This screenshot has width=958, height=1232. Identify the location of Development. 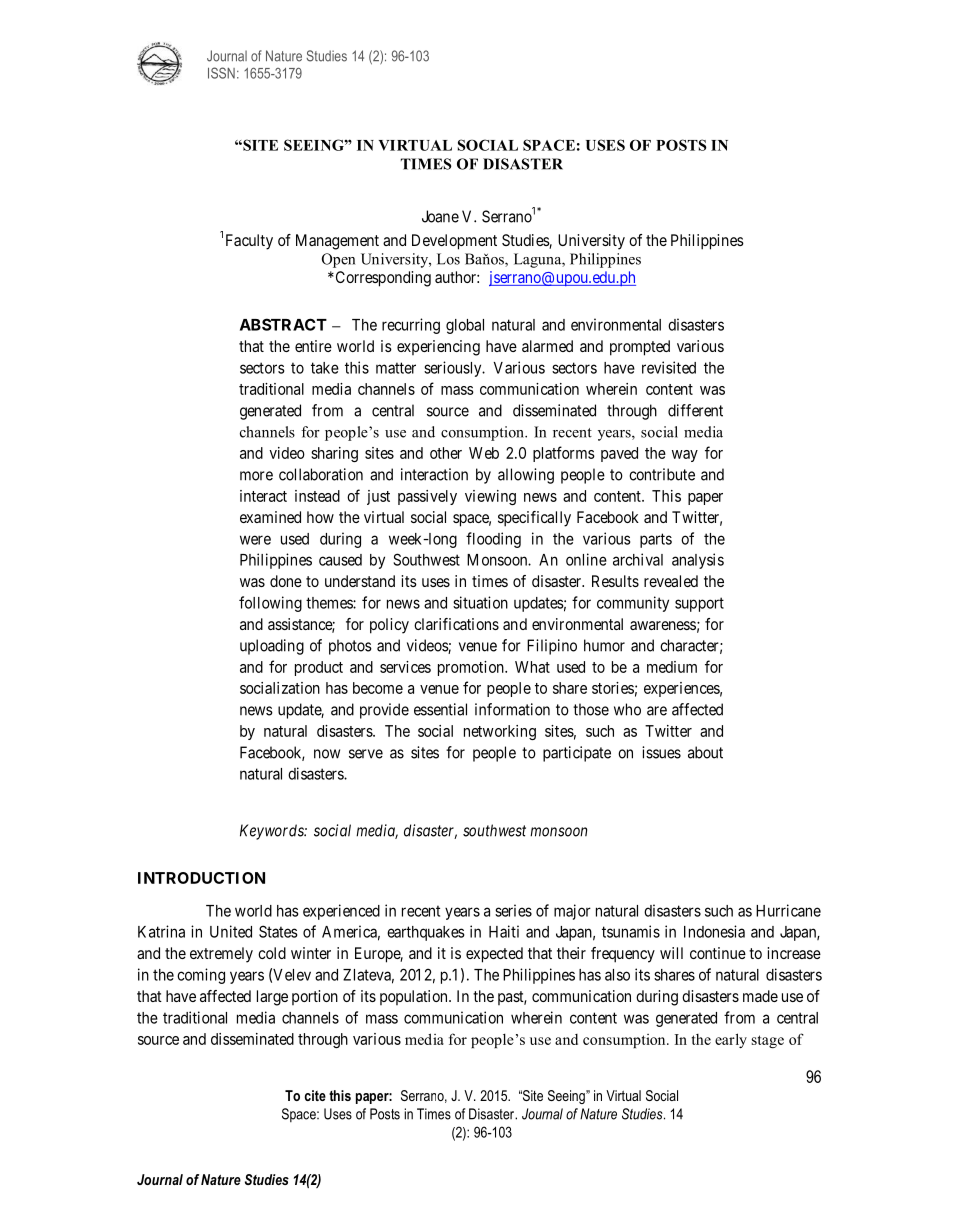
(454, 242).
